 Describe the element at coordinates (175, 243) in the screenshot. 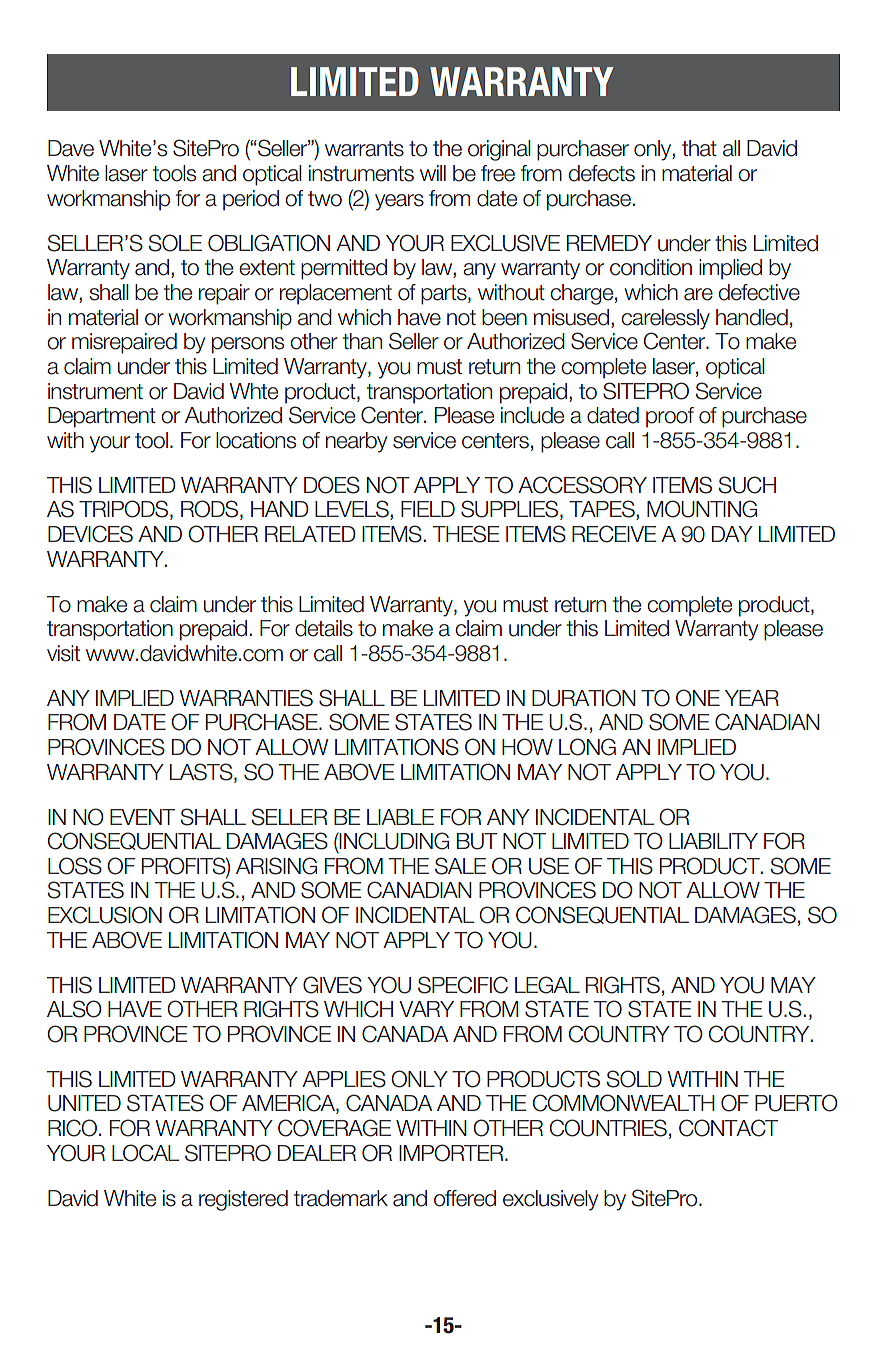

I see `SOLE` at that location.
